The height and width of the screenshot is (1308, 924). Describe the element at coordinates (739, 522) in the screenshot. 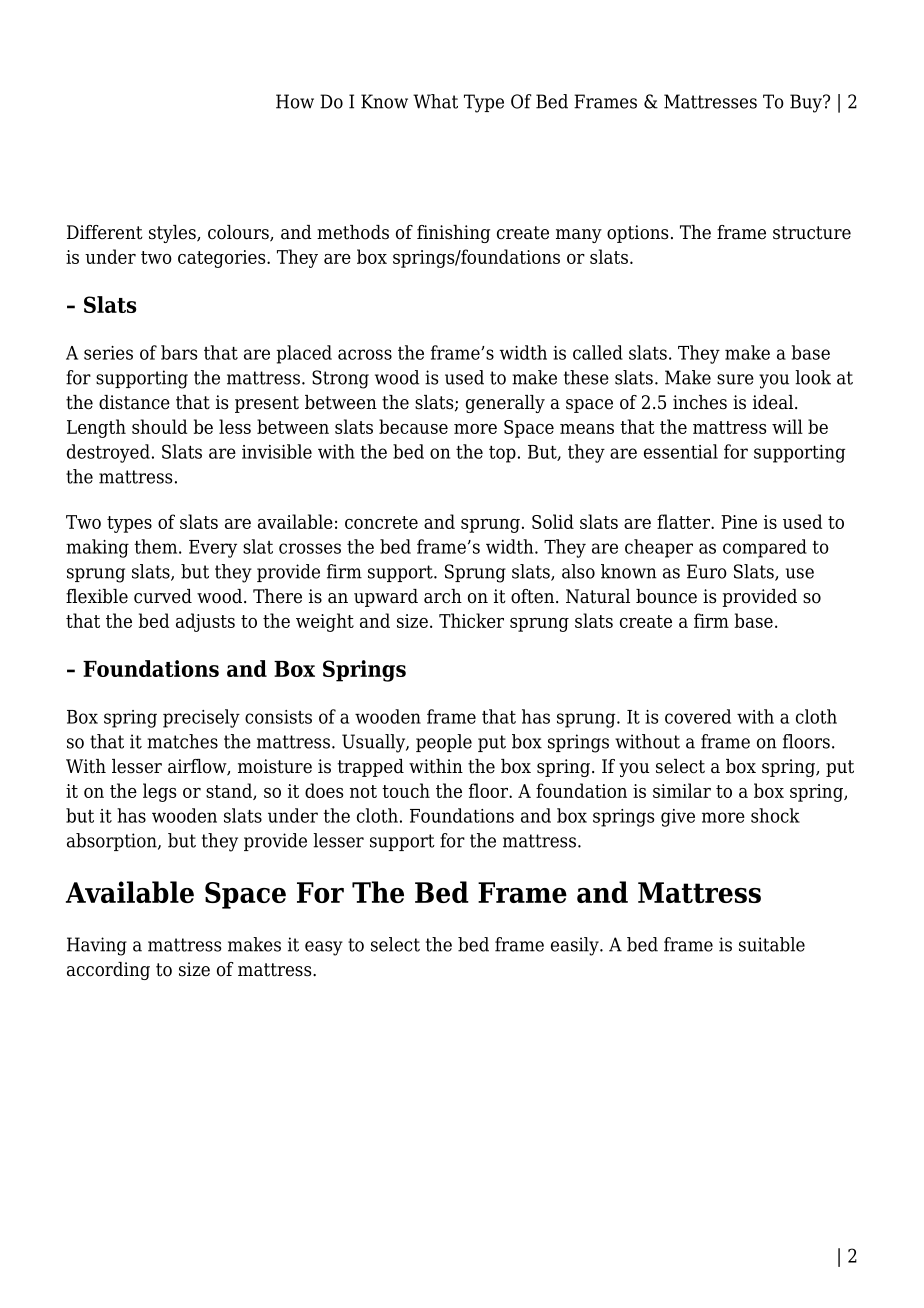

I see `Pine` at that location.
